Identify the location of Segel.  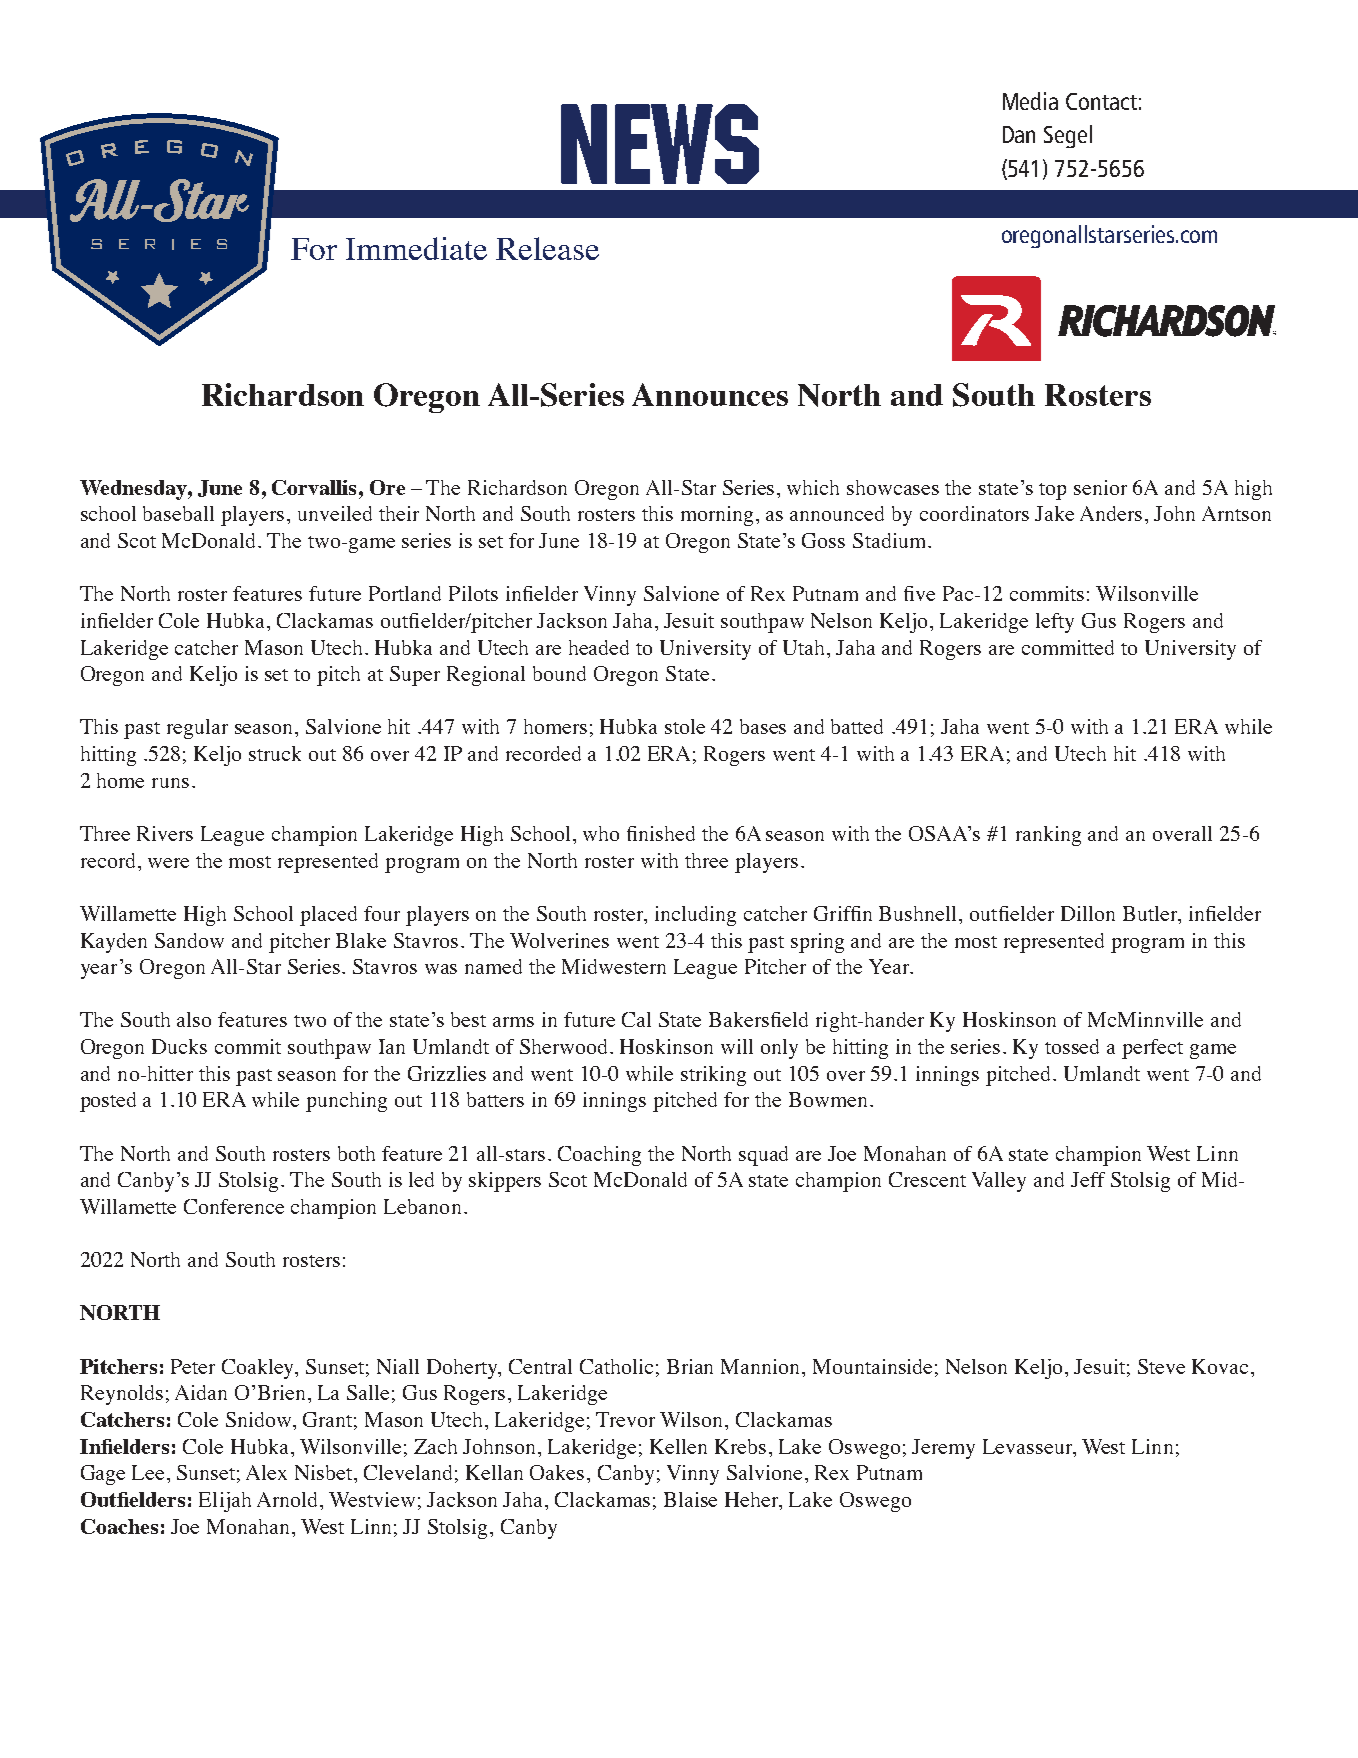
(1068, 136).
